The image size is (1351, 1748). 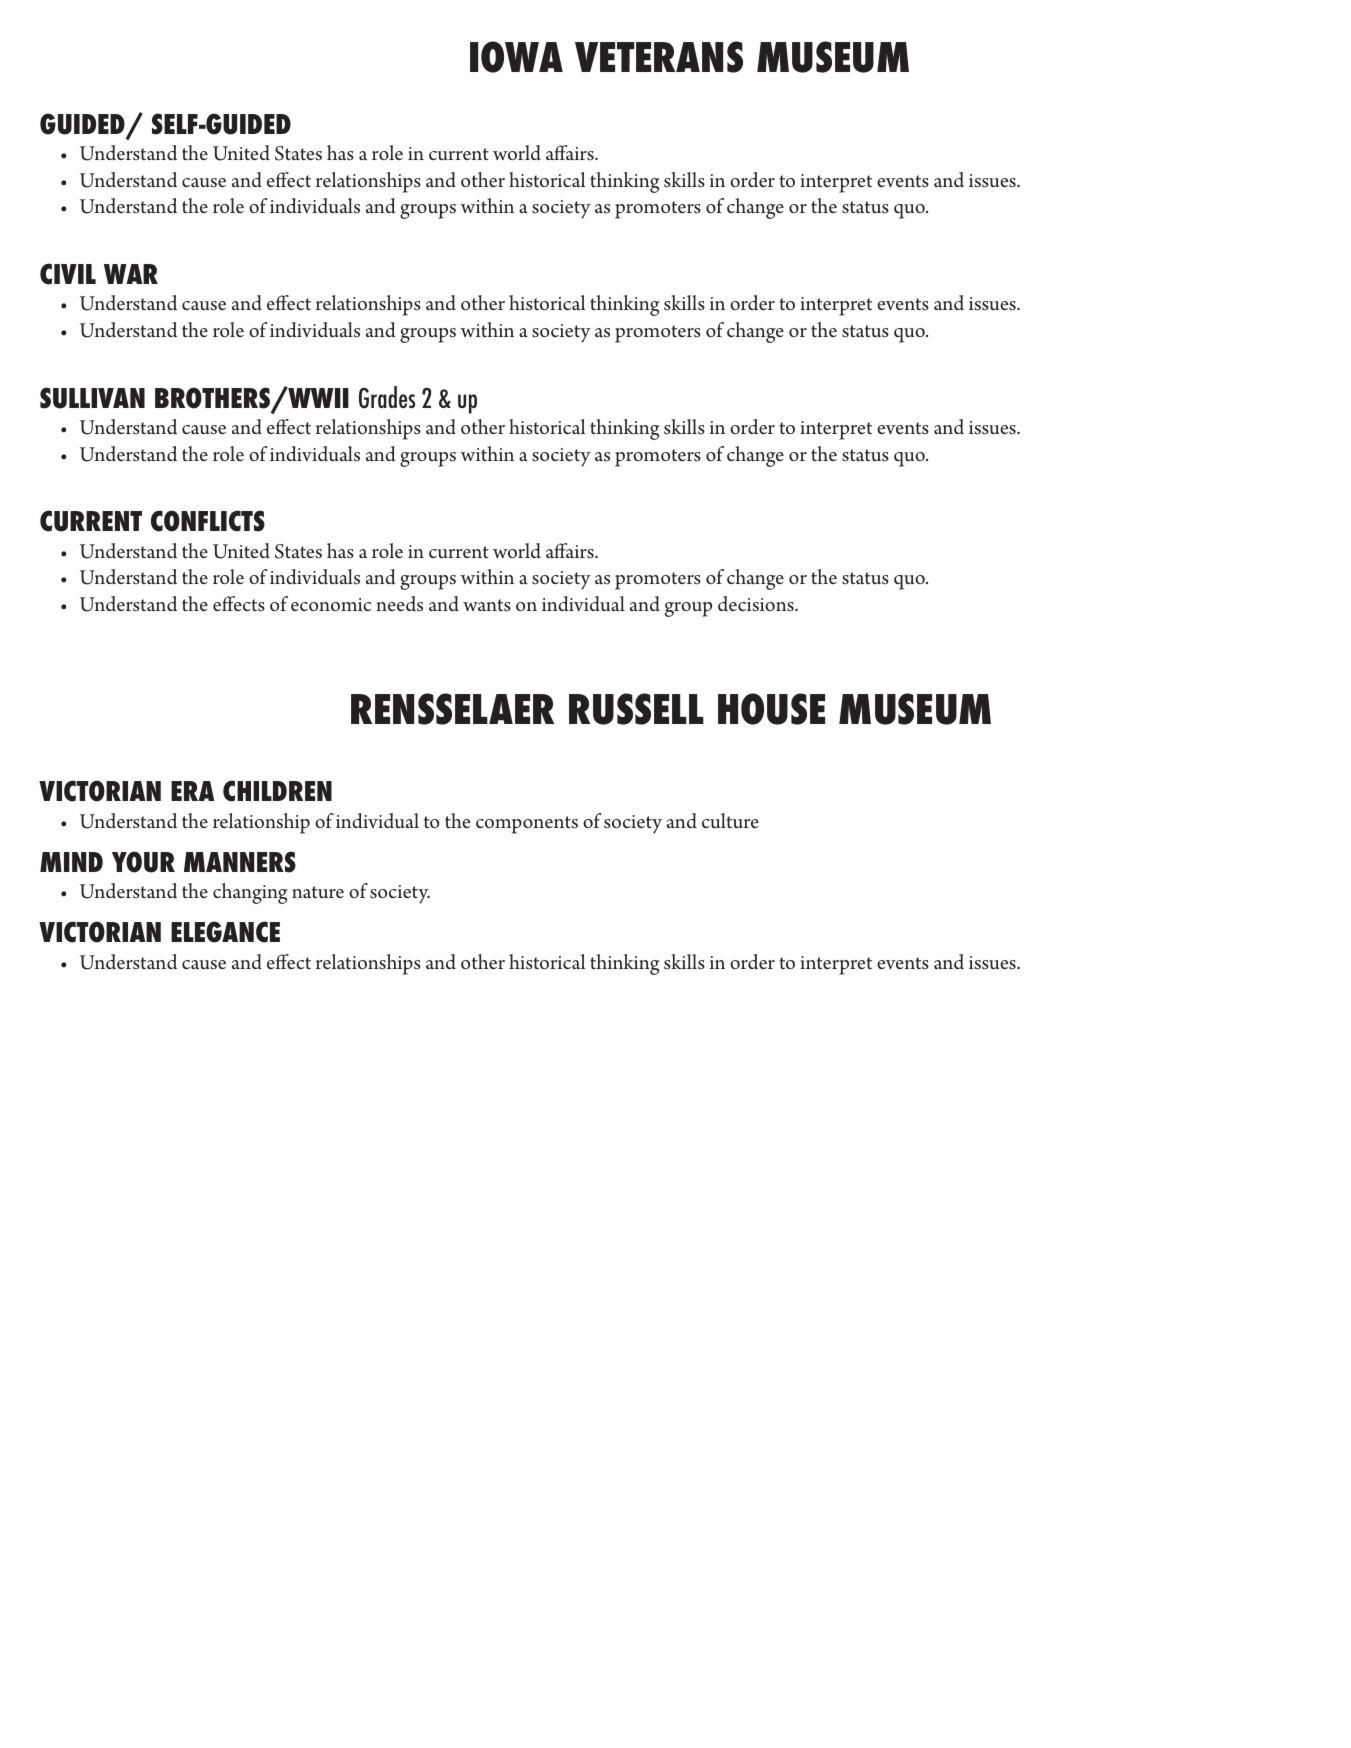 What do you see at coordinates (143, 862) in the document?
I see `Your` at bounding box center [143, 862].
